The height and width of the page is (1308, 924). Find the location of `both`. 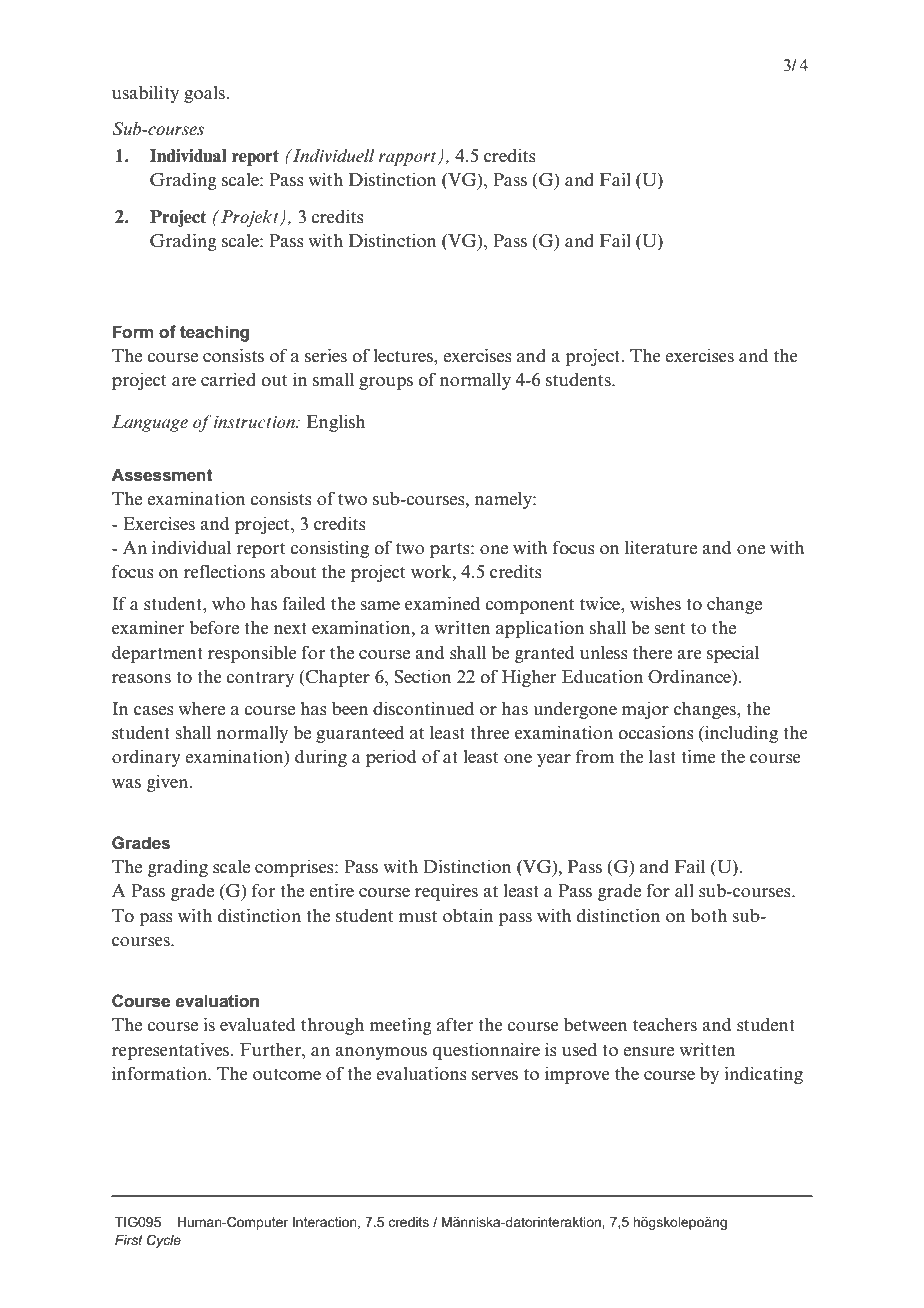

both is located at coordinates (709, 915).
